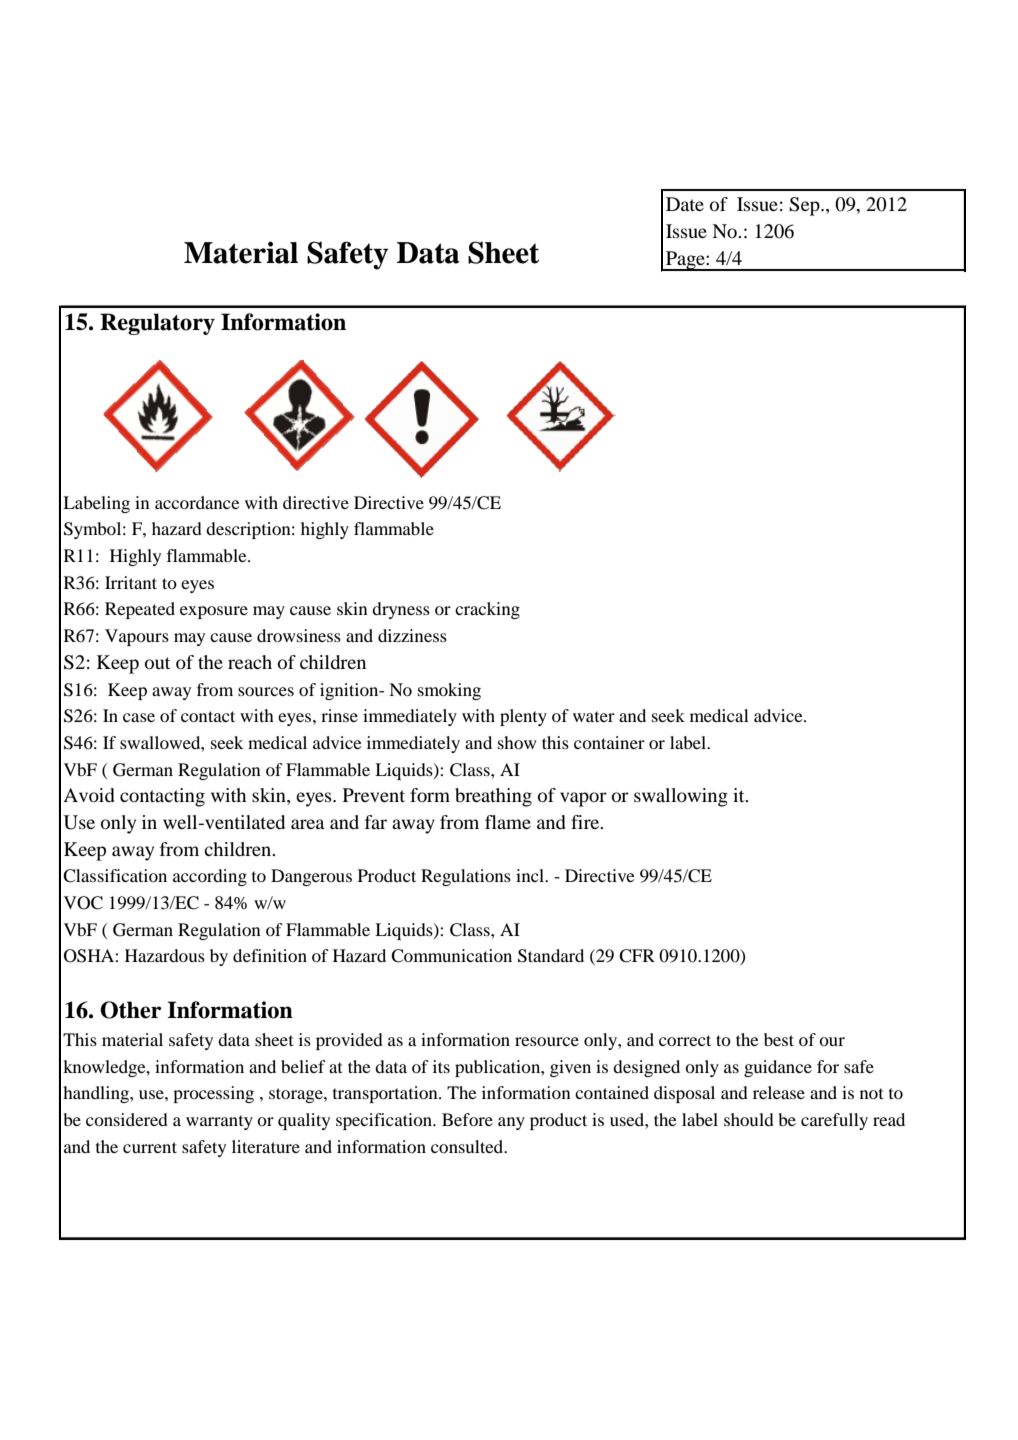  Describe the element at coordinates (210, 877) in the screenshot. I see `according` at that location.
